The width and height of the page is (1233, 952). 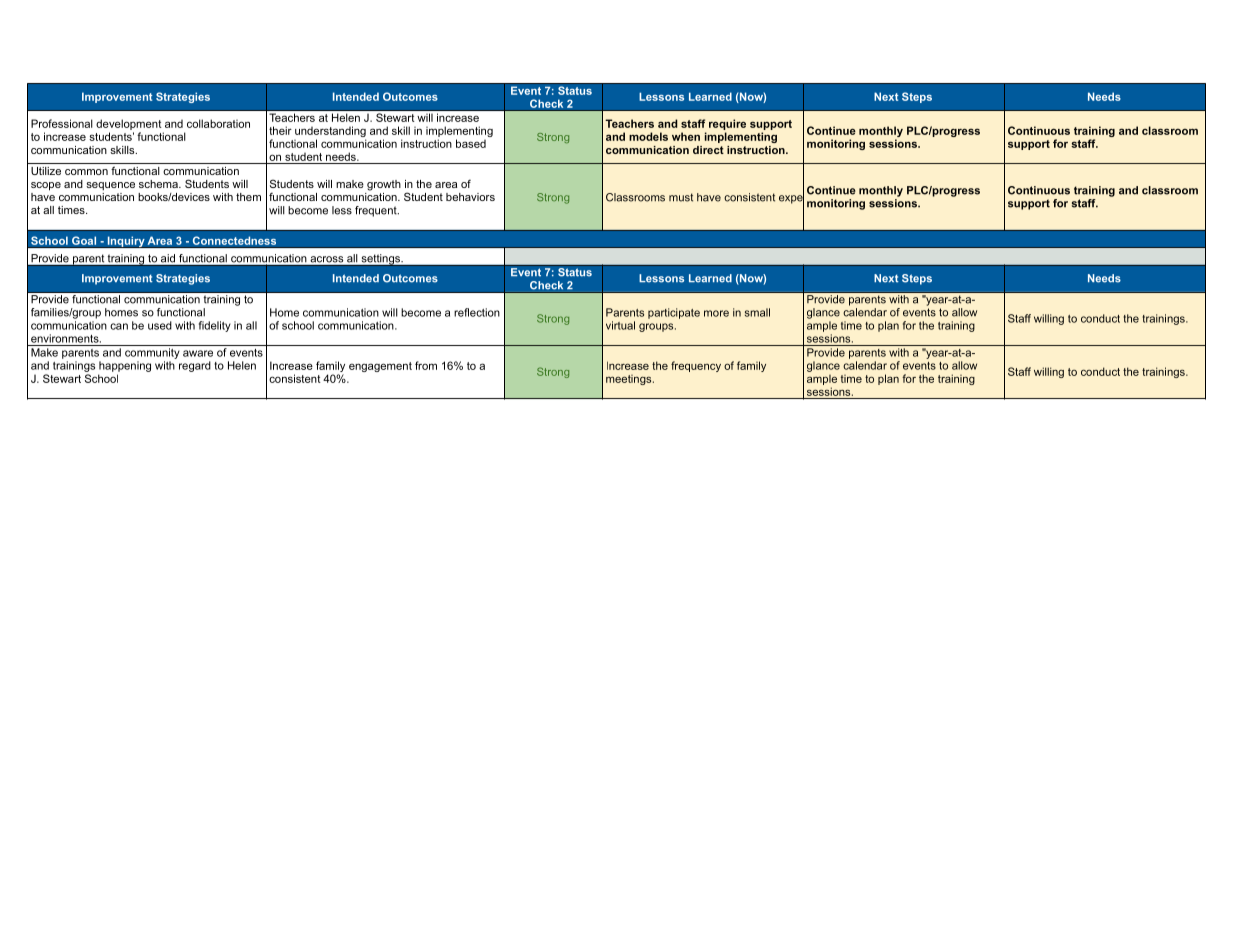 What do you see at coordinates (620, 325) in the page?
I see `virtual` at bounding box center [620, 325].
